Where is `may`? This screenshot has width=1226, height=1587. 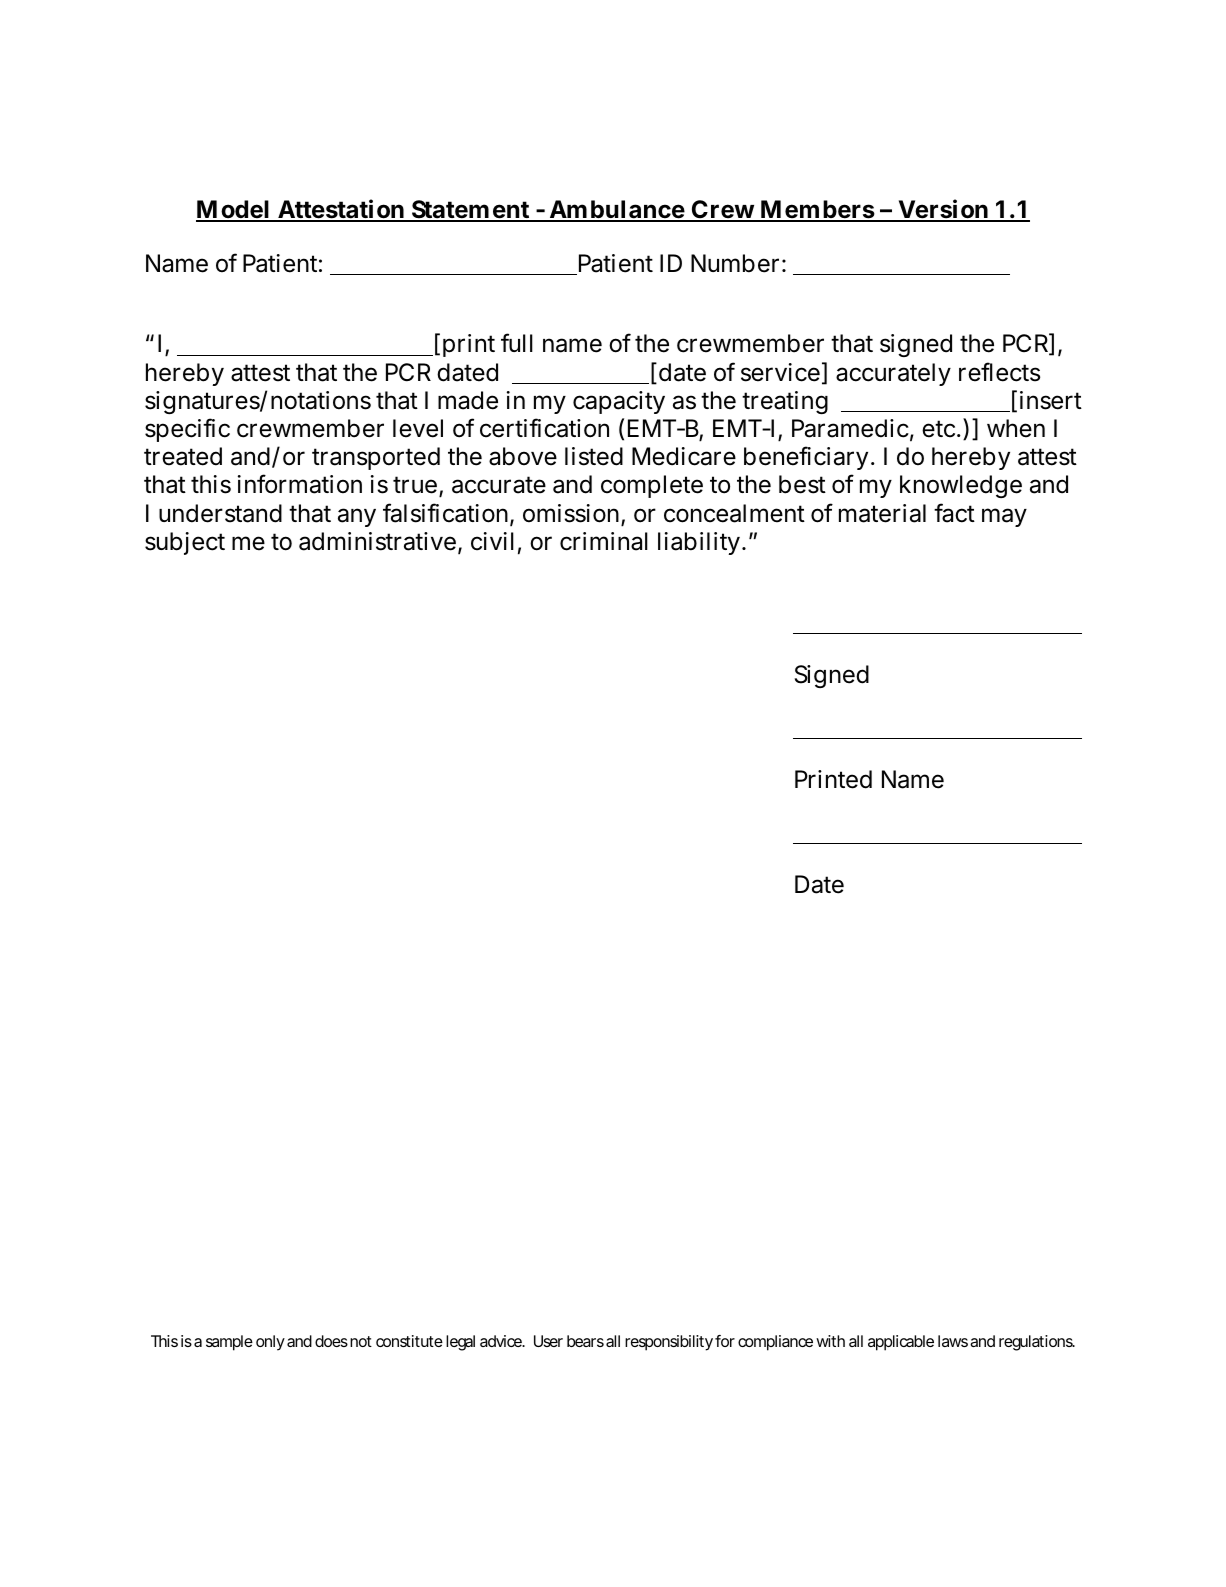 may is located at coordinates (1004, 517).
